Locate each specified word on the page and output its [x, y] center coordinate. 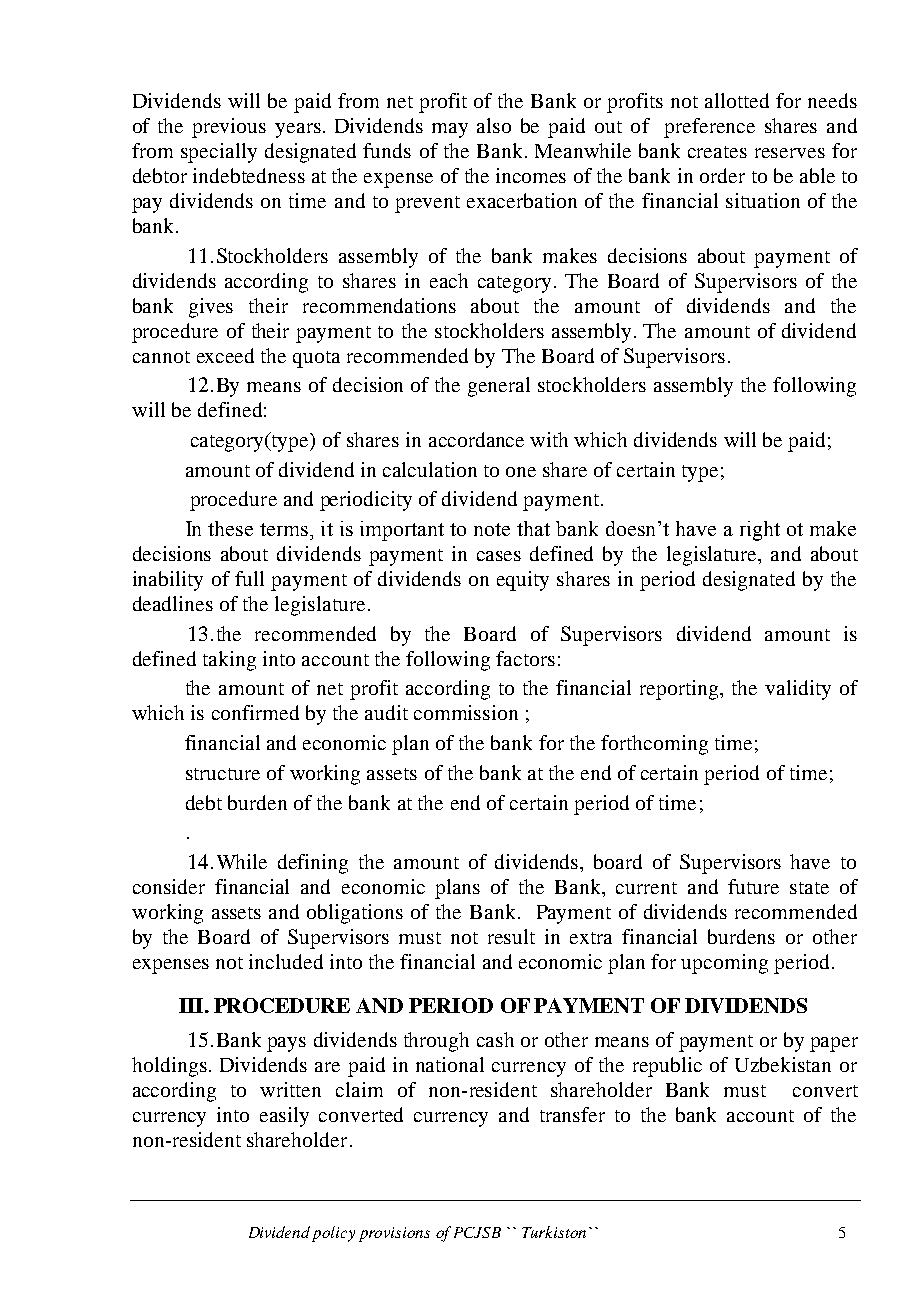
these [230, 528]
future [753, 886]
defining [313, 864]
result [511, 936]
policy [333, 1234]
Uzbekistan [783, 1064]
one [521, 472]
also [494, 125]
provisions [394, 1234]
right [760, 531]
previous [229, 128]
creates [717, 152]
